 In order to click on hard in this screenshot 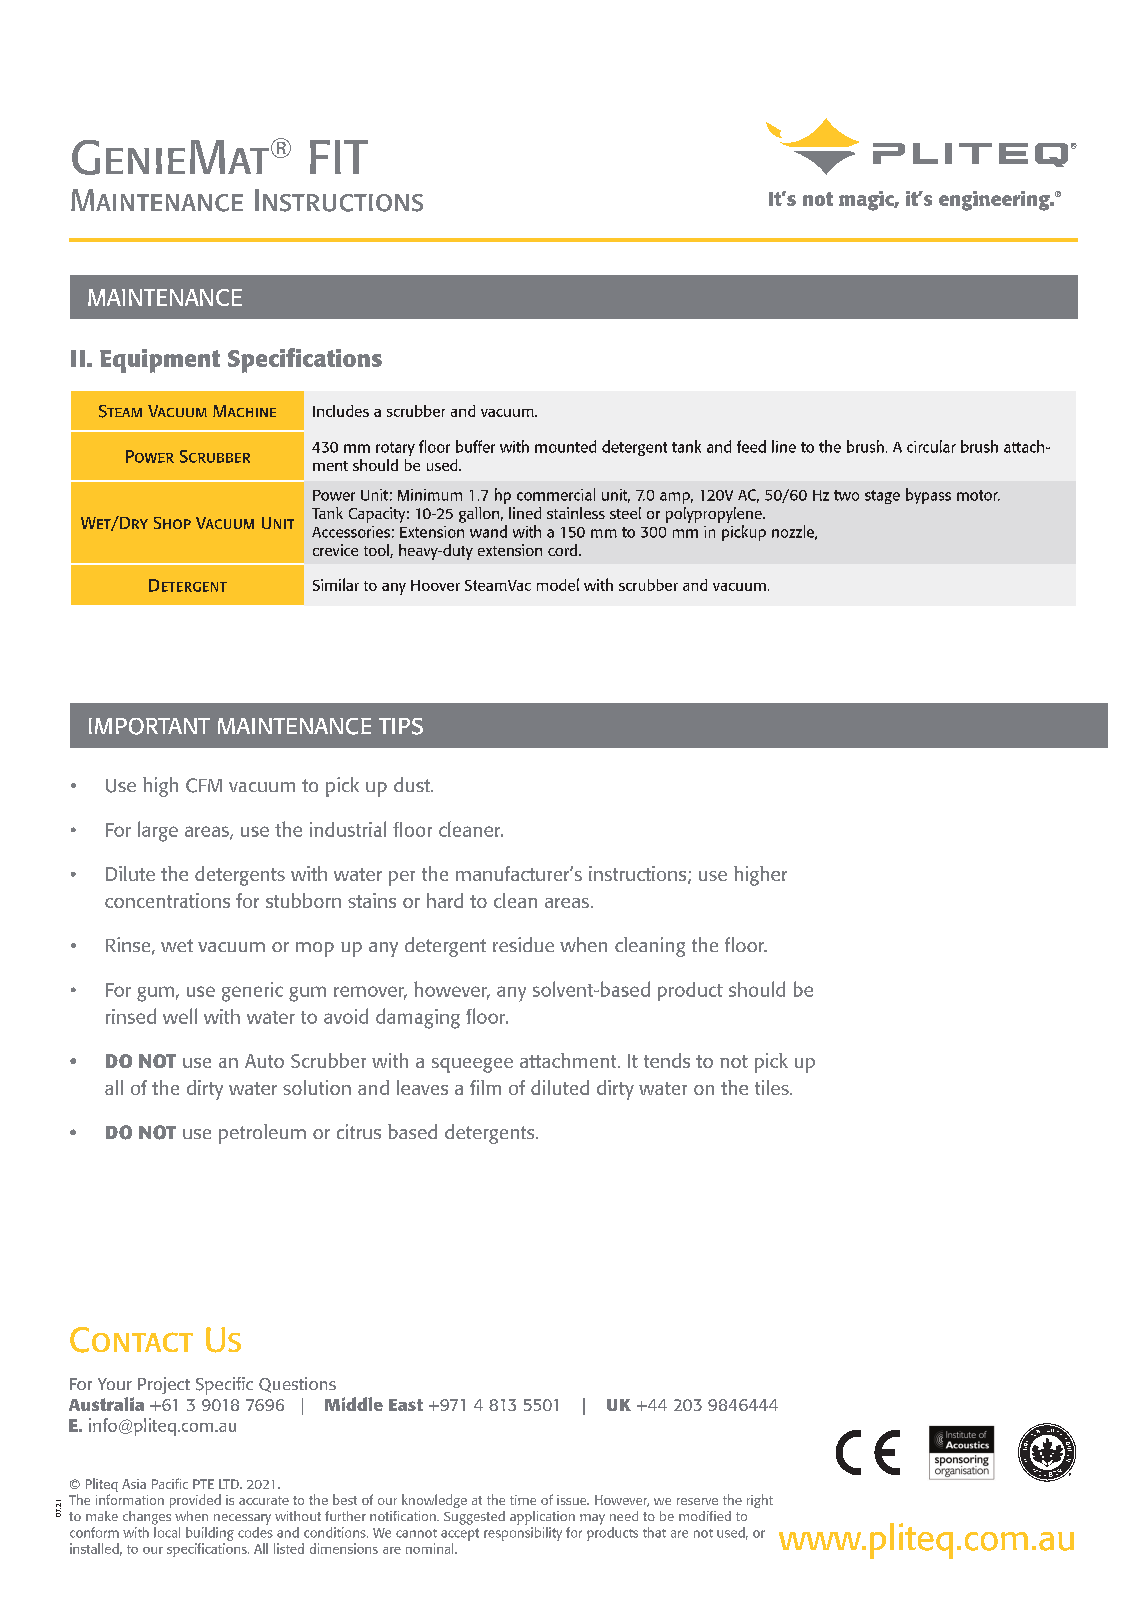, I will do `click(445, 900)`.
